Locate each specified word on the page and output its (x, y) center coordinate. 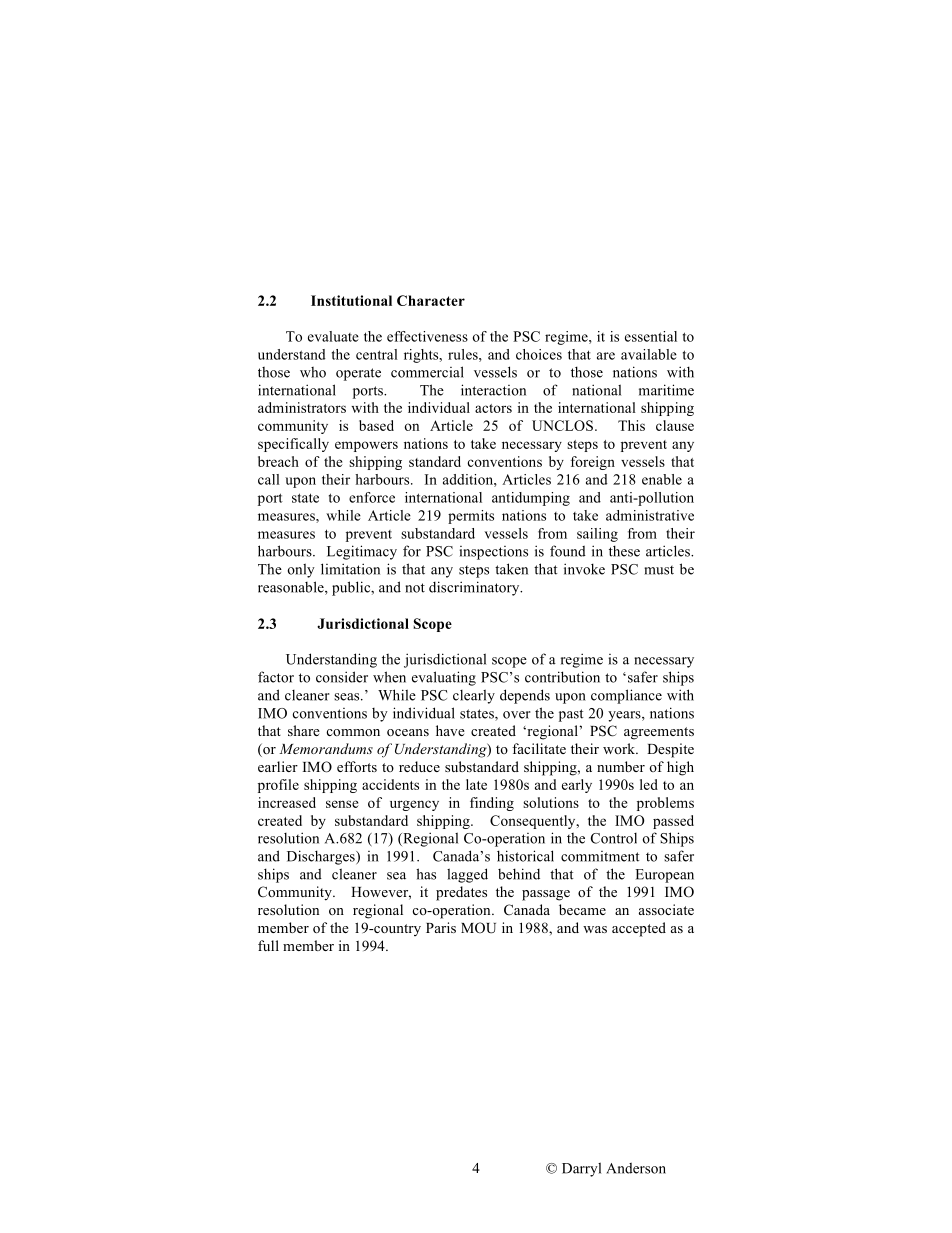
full (268, 945)
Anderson (636, 1168)
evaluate (333, 336)
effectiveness (427, 336)
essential (651, 336)
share (304, 730)
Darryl (581, 1169)
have (450, 730)
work (620, 748)
